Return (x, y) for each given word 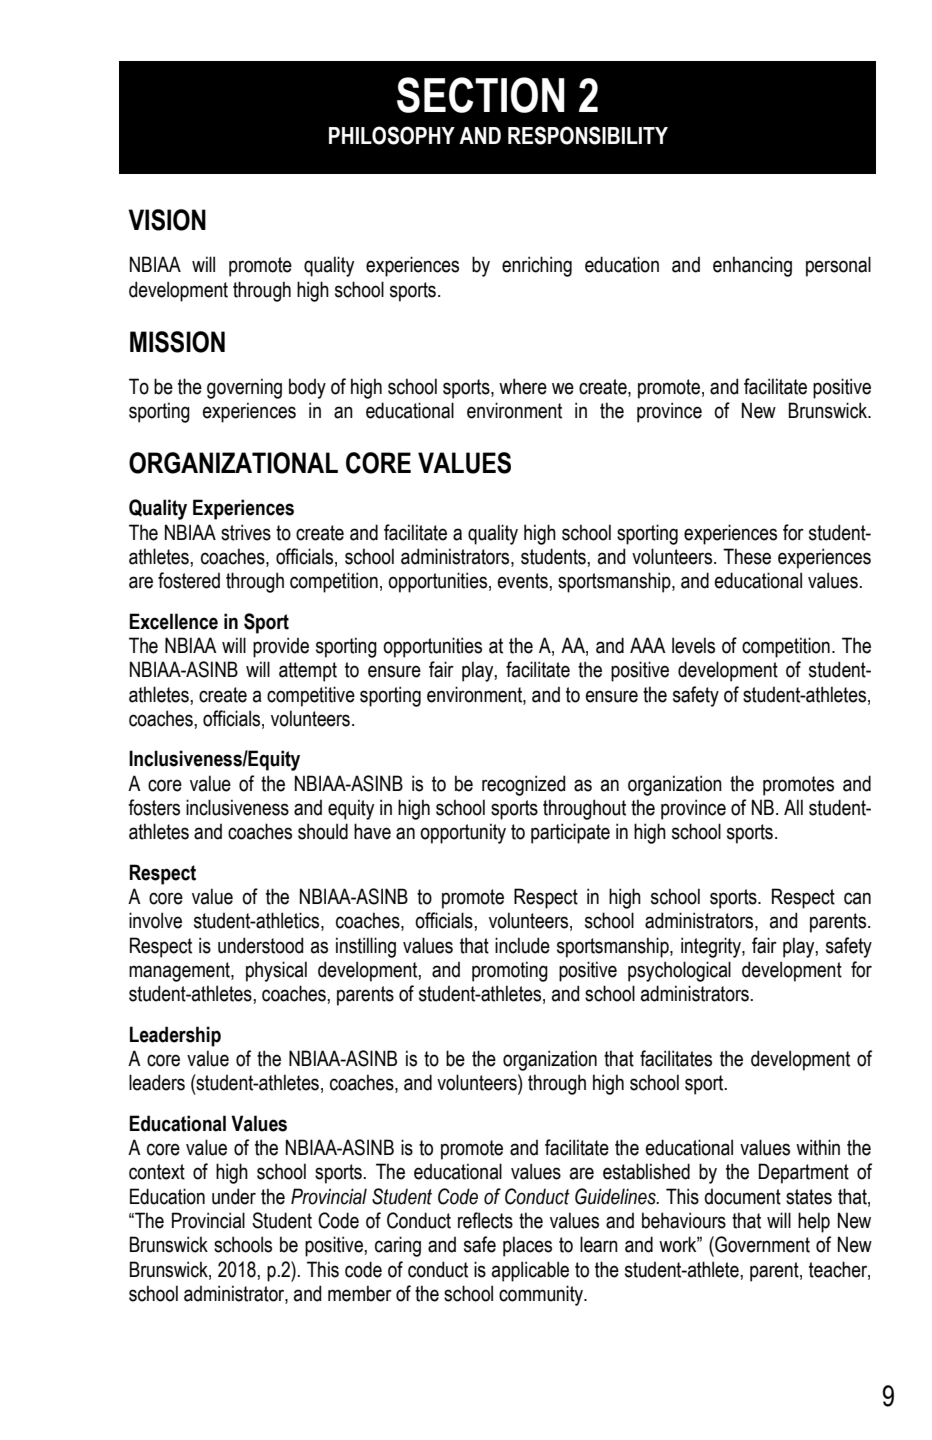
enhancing (752, 266)
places (527, 1246)
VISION (167, 220)
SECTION (481, 95)
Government (761, 1244)
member (360, 1293)
